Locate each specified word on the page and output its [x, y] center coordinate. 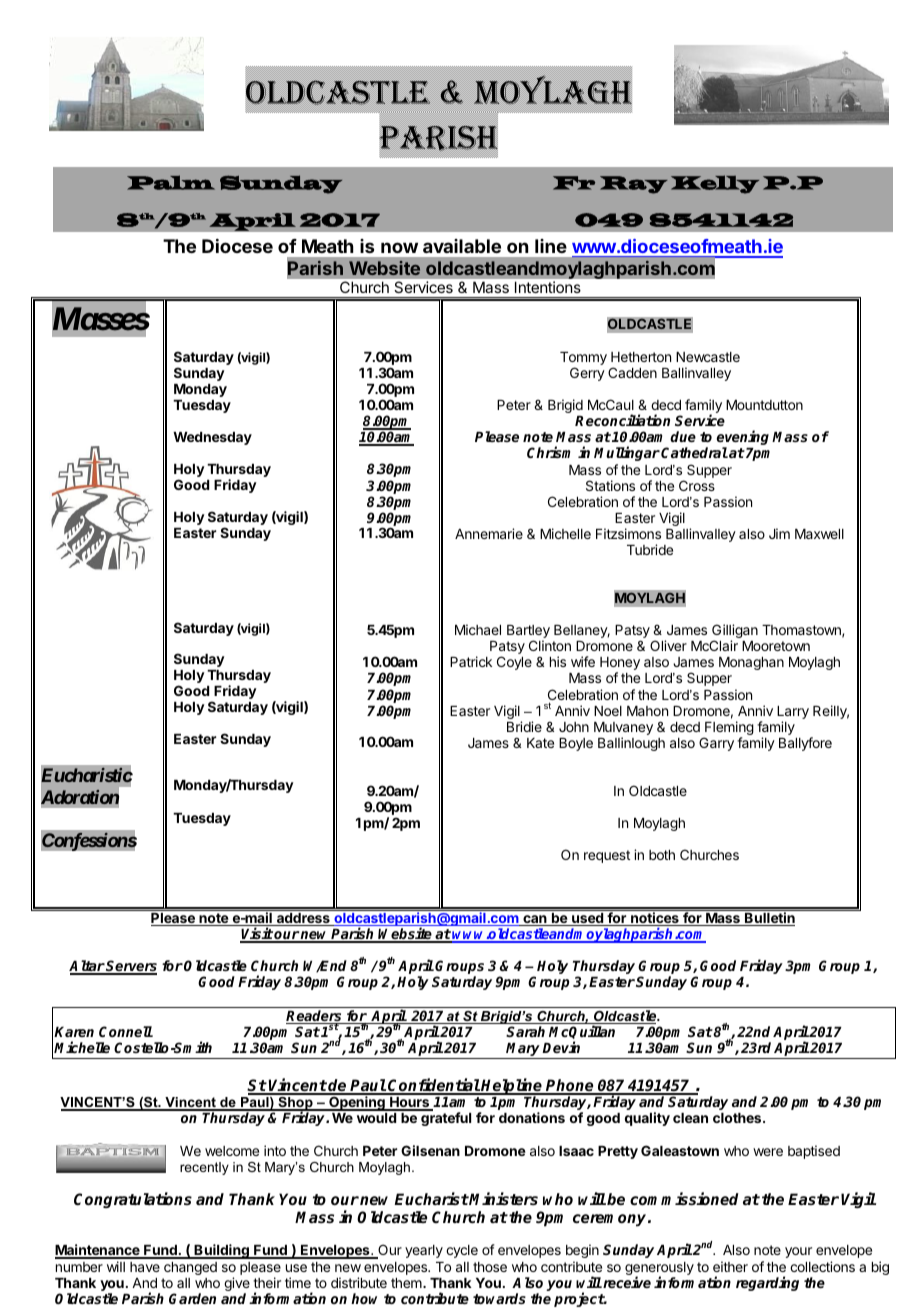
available [462, 246]
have [145, 1267]
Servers [131, 967]
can [535, 920]
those [490, 1267]
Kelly [715, 184]
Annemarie [489, 533]
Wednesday [212, 438]
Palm [171, 182]
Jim [779, 533]
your [798, 1252]
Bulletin [769, 919]
